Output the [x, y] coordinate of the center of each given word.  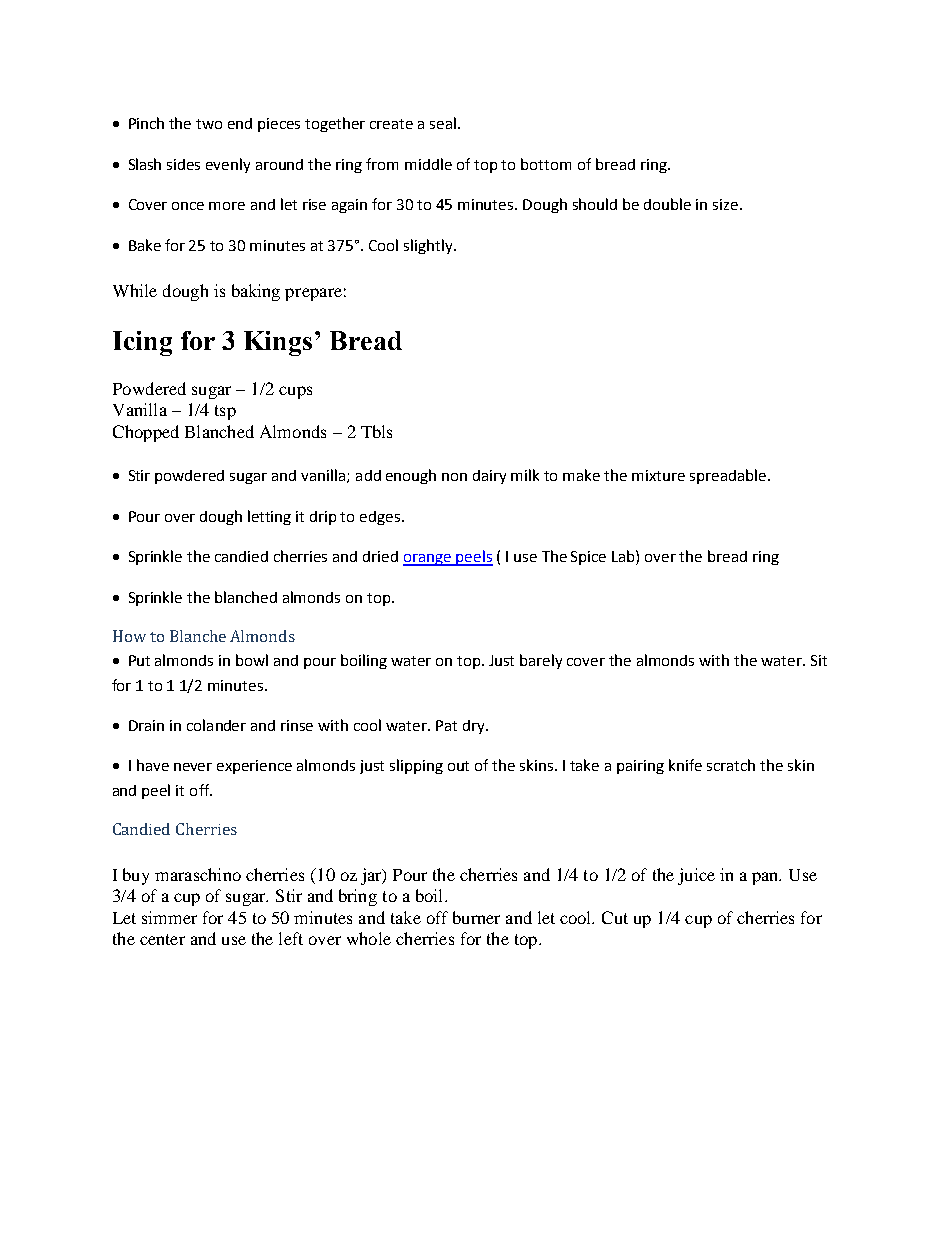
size [727, 204]
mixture [658, 475]
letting [269, 517]
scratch [731, 765]
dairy [489, 477]
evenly [228, 165]
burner [476, 917]
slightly [429, 246]
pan [766, 878]
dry [475, 727]
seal [444, 123]
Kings [278, 343]
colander [216, 725]
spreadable [729, 476]
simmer [169, 917]
